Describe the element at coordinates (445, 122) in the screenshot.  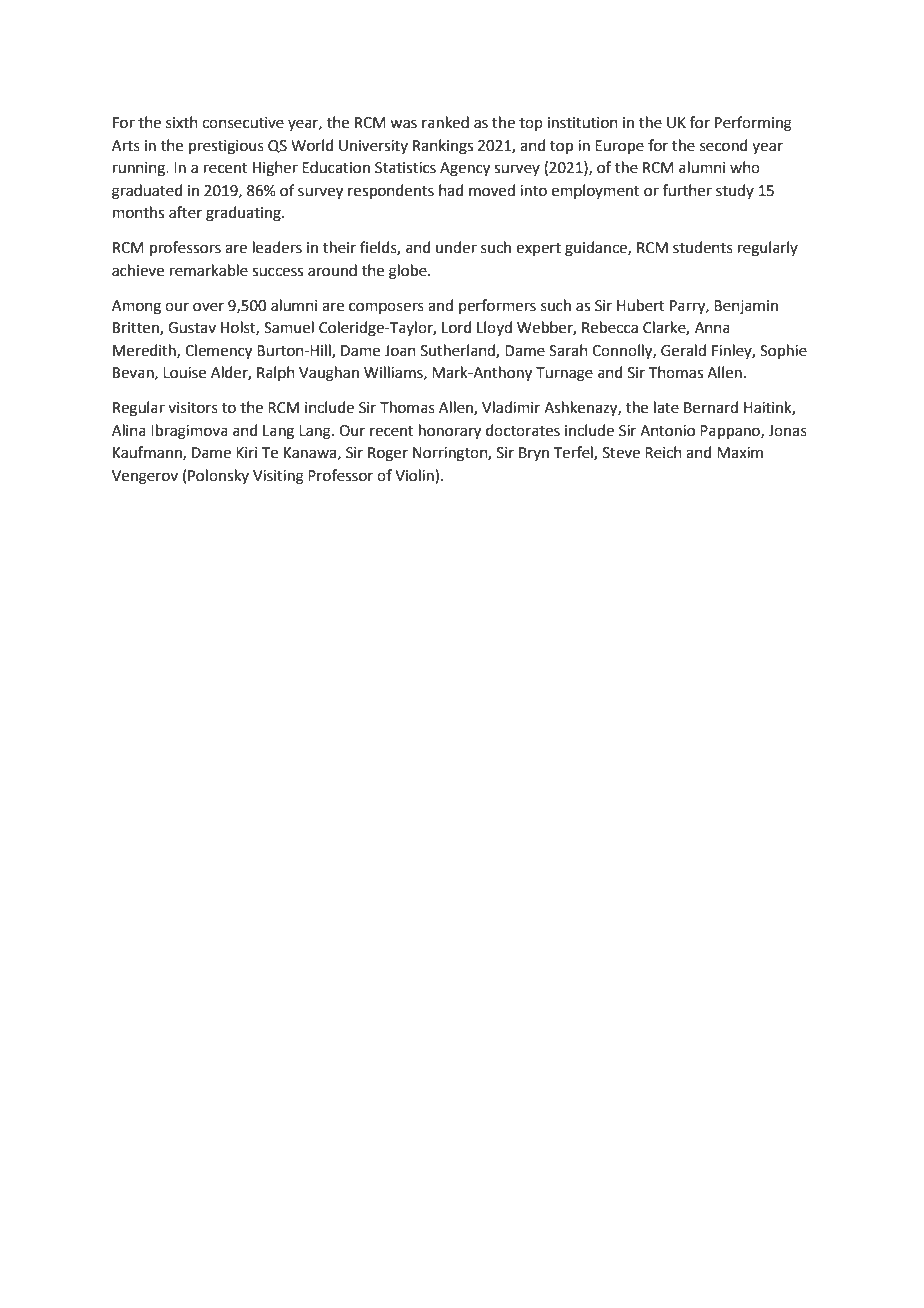
I see `ranked` at that location.
